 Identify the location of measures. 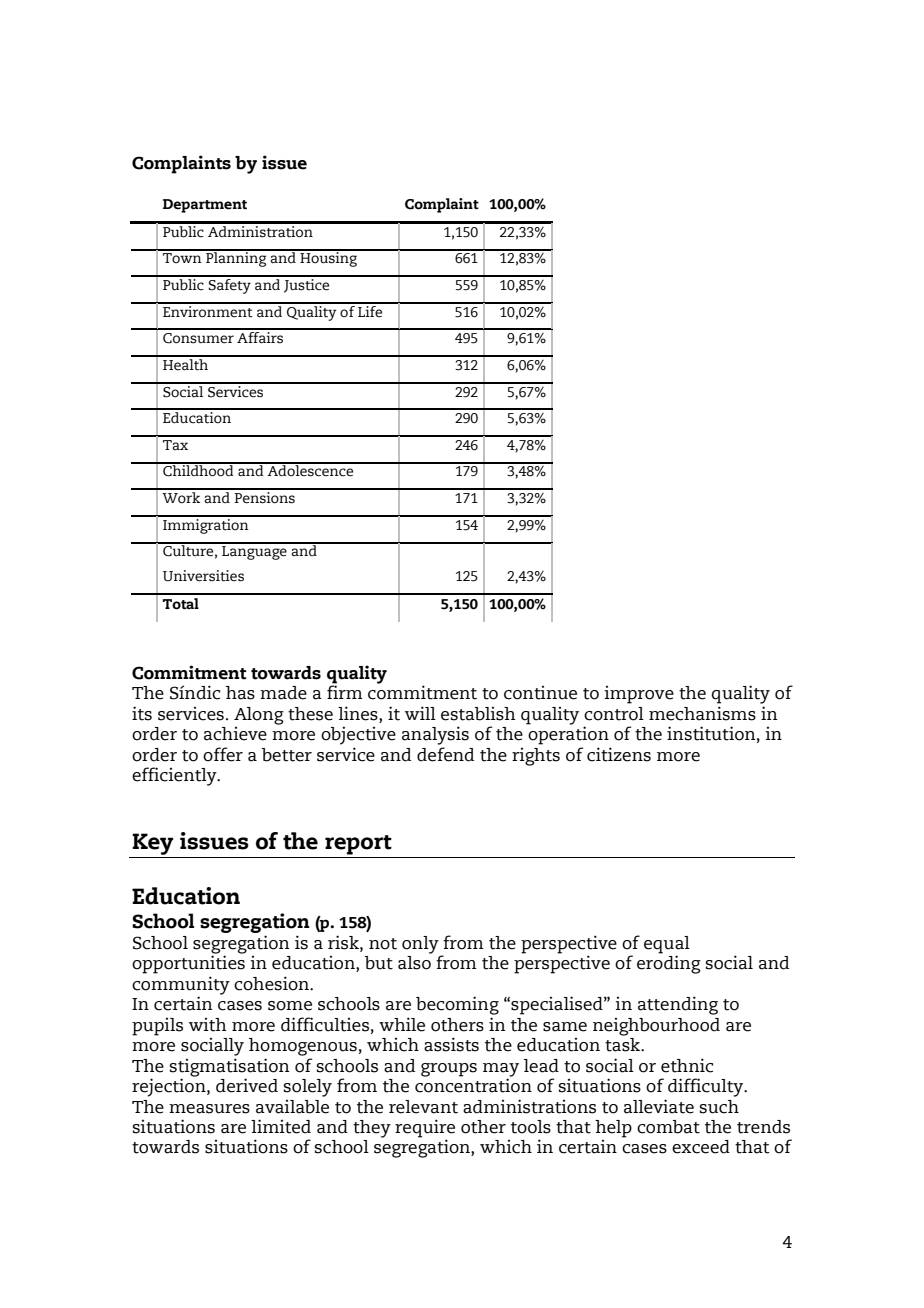
(209, 1109).
